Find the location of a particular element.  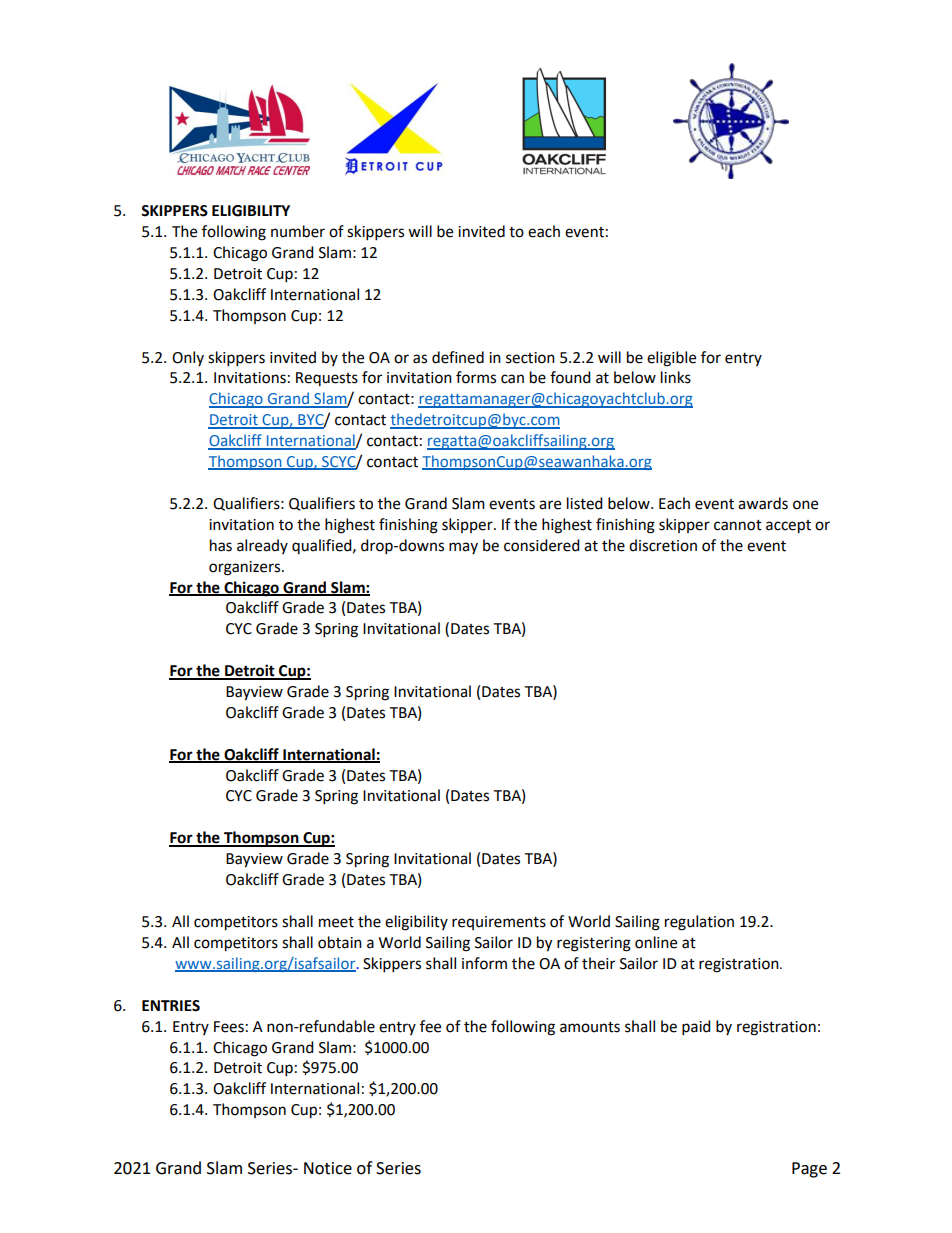

may is located at coordinates (463, 548).
